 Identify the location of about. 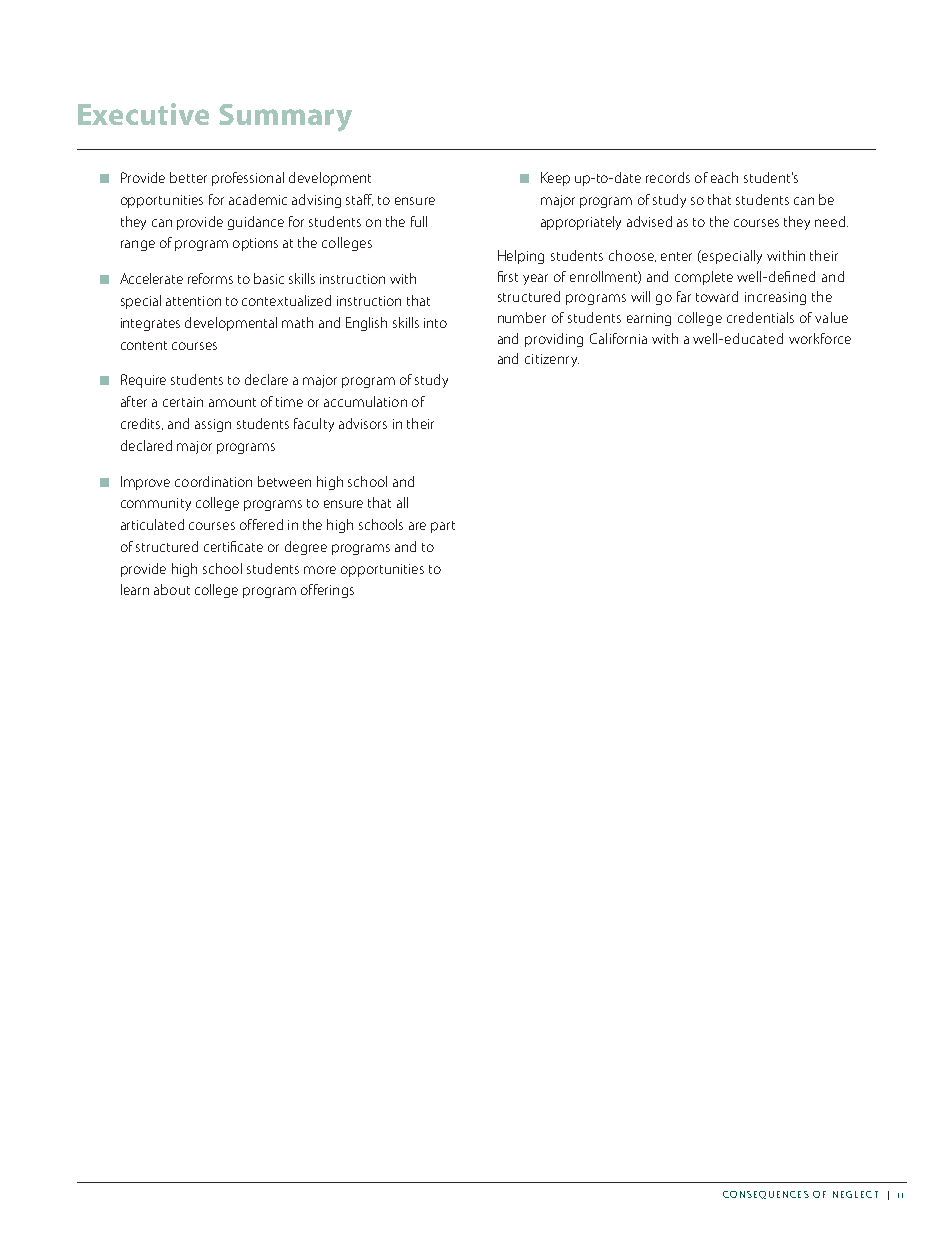
(172, 589).
